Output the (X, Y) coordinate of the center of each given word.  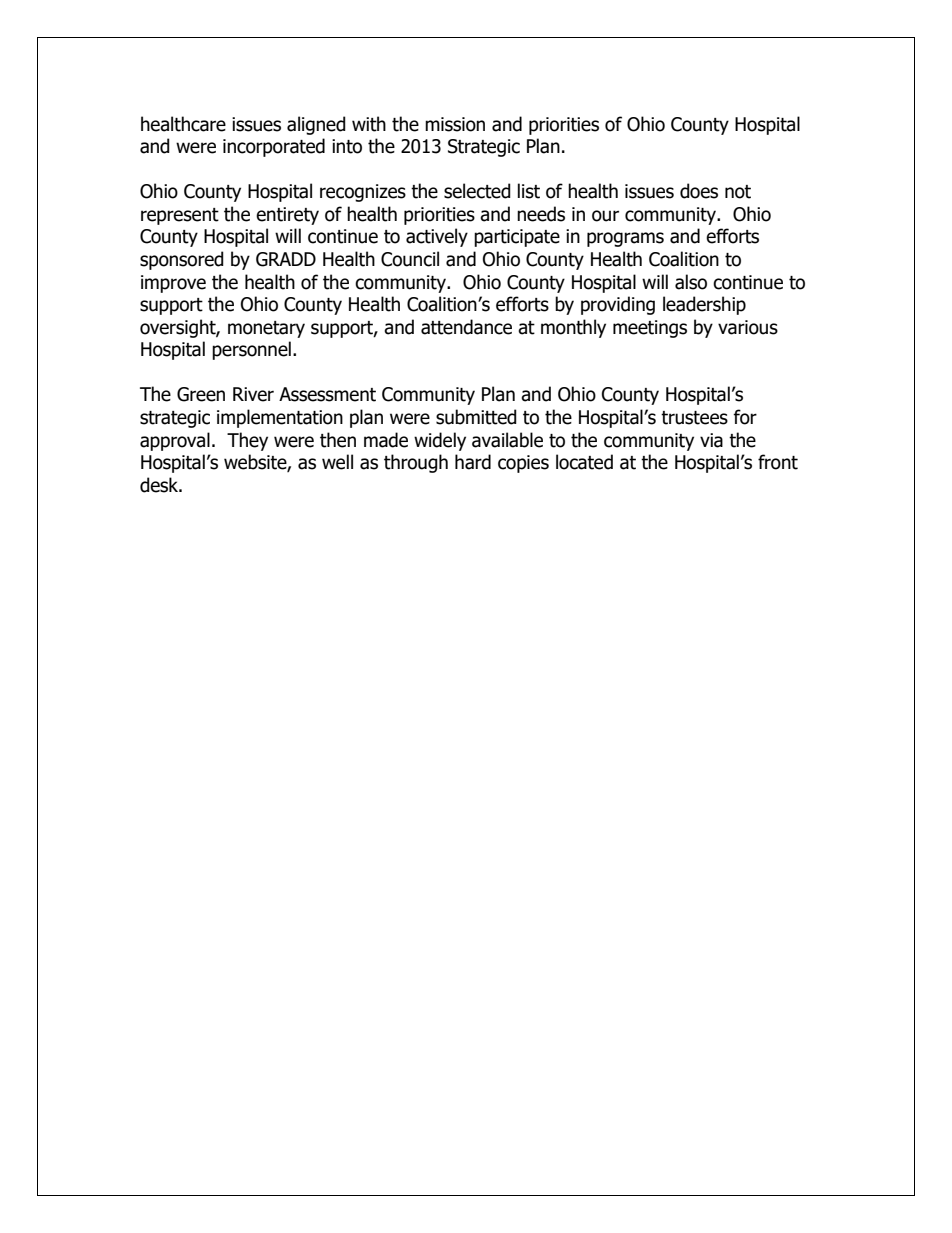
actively (437, 237)
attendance (466, 327)
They (247, 441)
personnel (251, 350)
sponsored (182, 260)
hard (473, 462)
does (699, 191)
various (748, 327)
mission (455, 124)
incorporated (274, 147)
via (711, 440)
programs (625, 239)
